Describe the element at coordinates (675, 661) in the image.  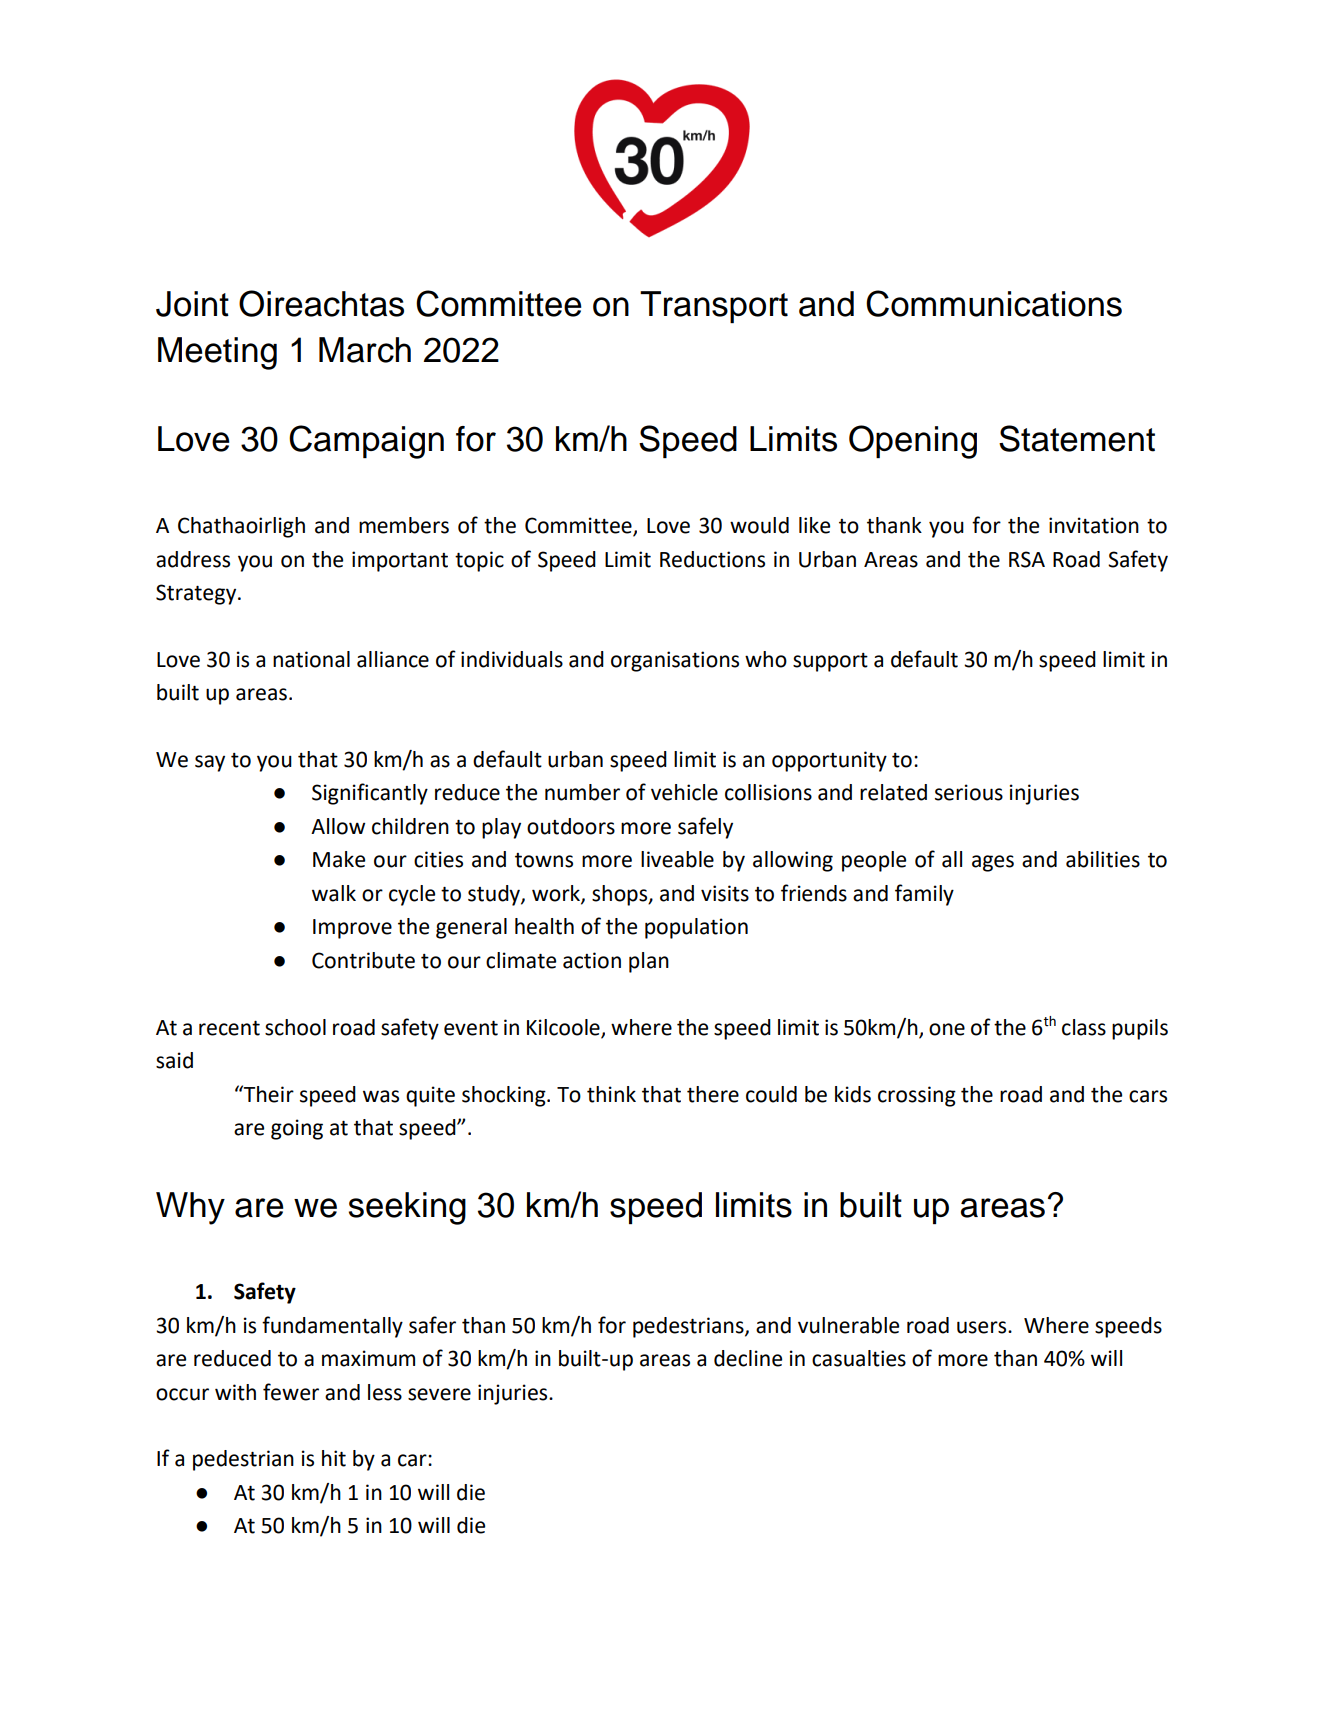
I see `organisations` at that location.
